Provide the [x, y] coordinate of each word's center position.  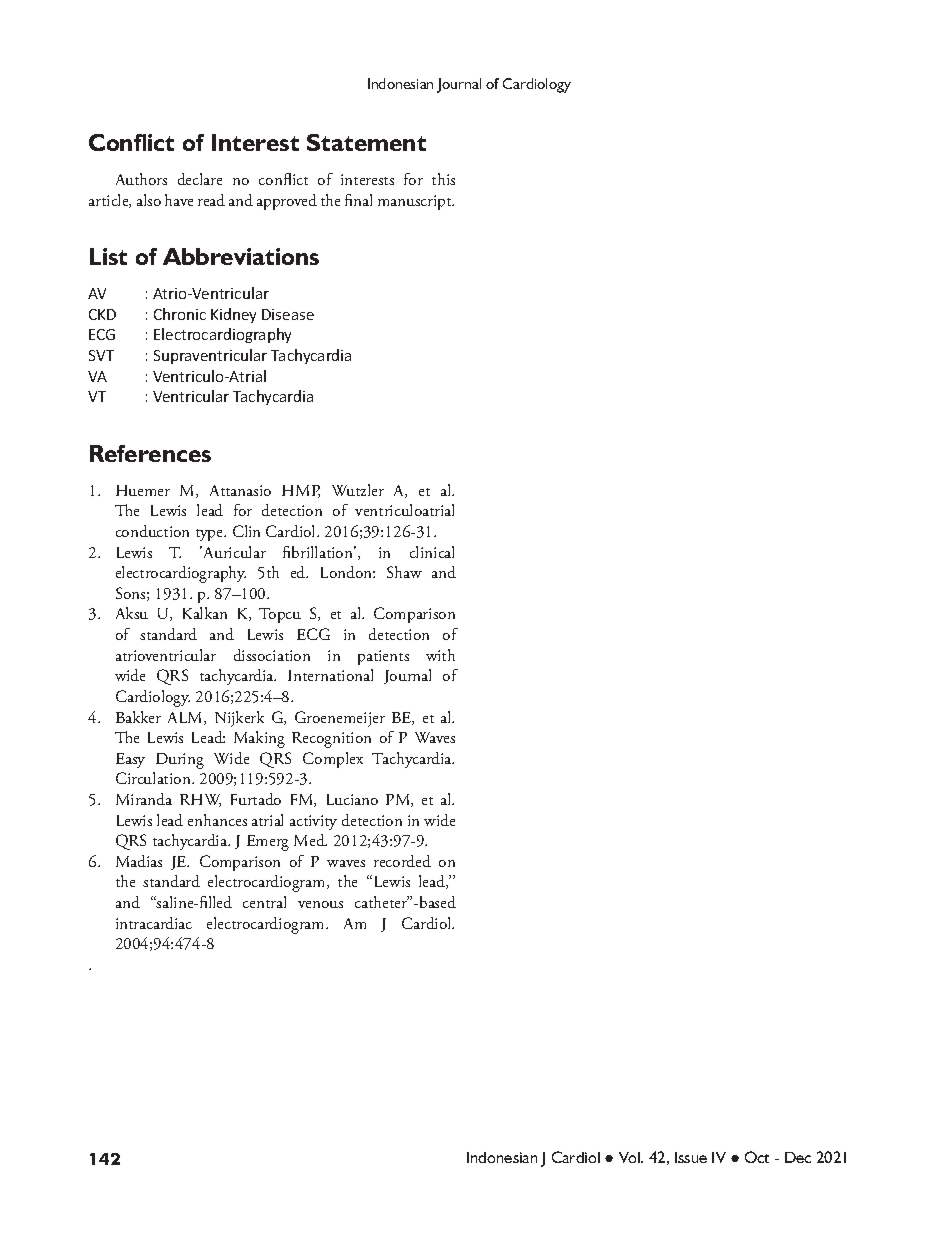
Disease [288, 314]
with [440, 655]
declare [200, 179]
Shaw [404, 572]
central [264, 902]
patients [383, 657]
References [150, 453]
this [443, 179]
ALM [186, 718]
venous [320, 904]
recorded [402, 861]
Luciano [352, 799]
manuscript [416, 202]
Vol [630, 1157]
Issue [691, 1157]
